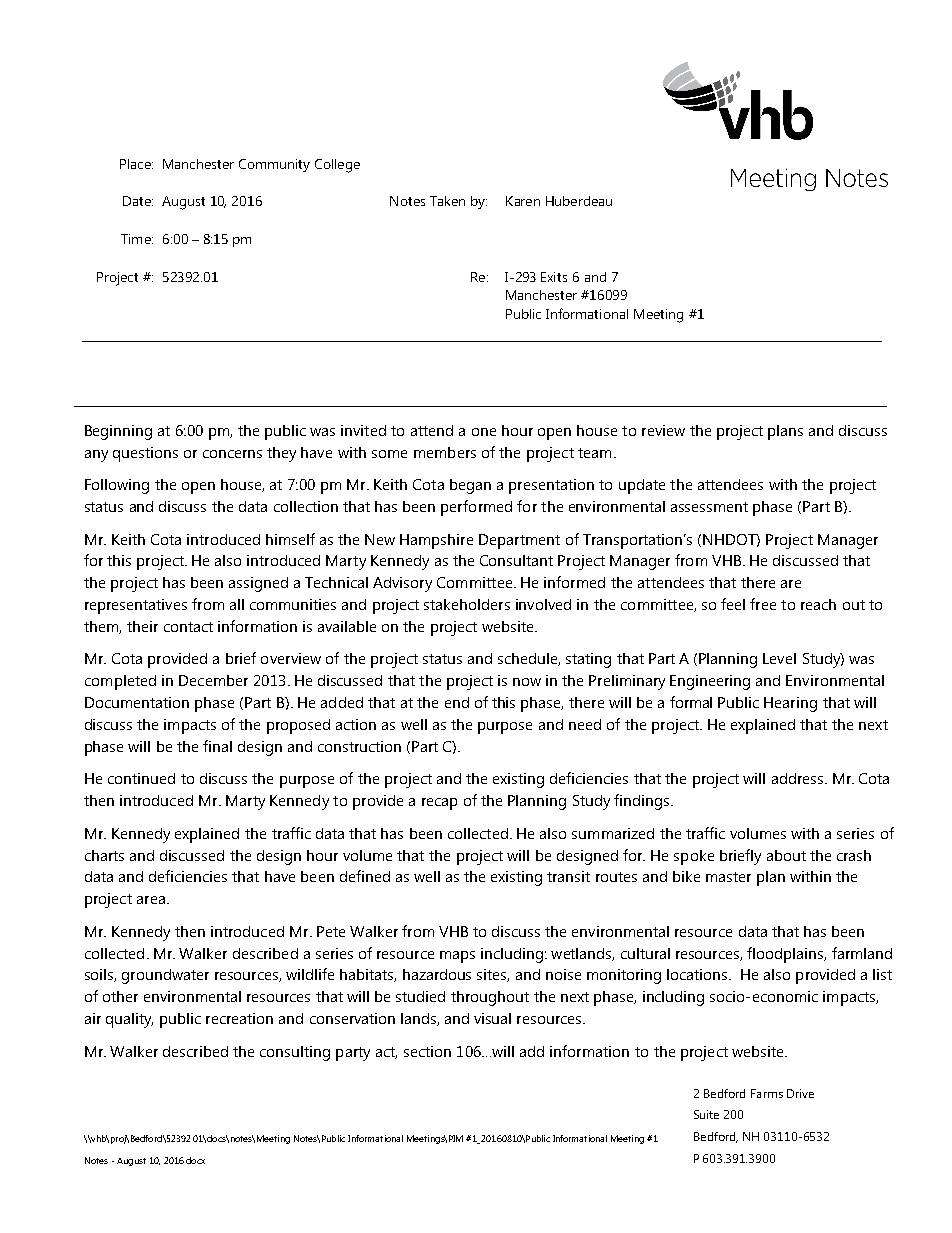 Image resolution: width=952 pixels, height=1233 pixels. Describe the element at coordinates (439, 804) in the image. I see `recap` at that location.
